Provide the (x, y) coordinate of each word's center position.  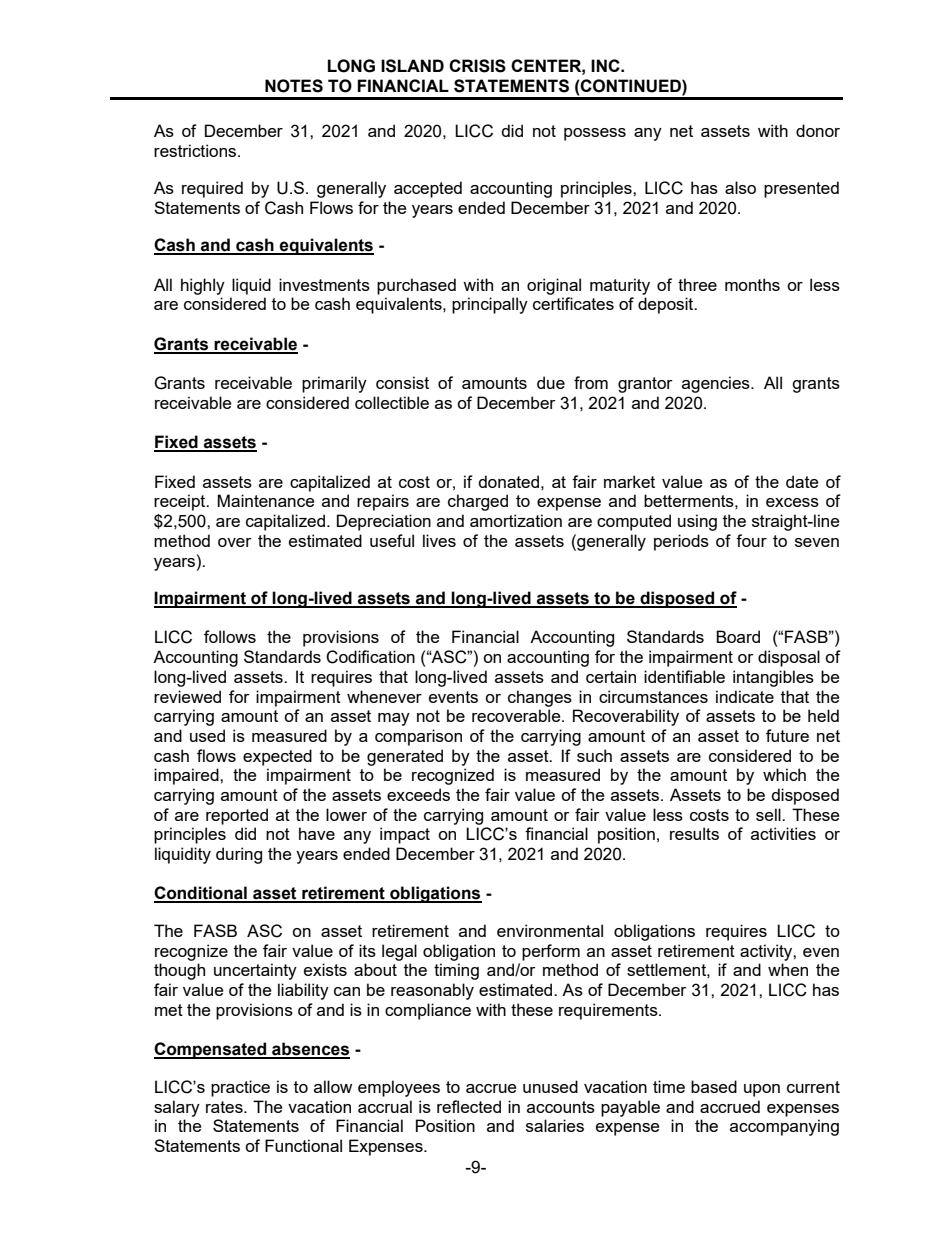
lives (439, 540)
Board (738, 636)
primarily (334, 384)
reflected (469, 1106)
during (239, 855)
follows (230, 636)
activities (783, 833)
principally (490, 305)
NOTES (294, 86)
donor (818, 130)
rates (225, 1107)
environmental (550, 930)
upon (762, 1090)
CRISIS (477, 66)
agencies (717, 384)
